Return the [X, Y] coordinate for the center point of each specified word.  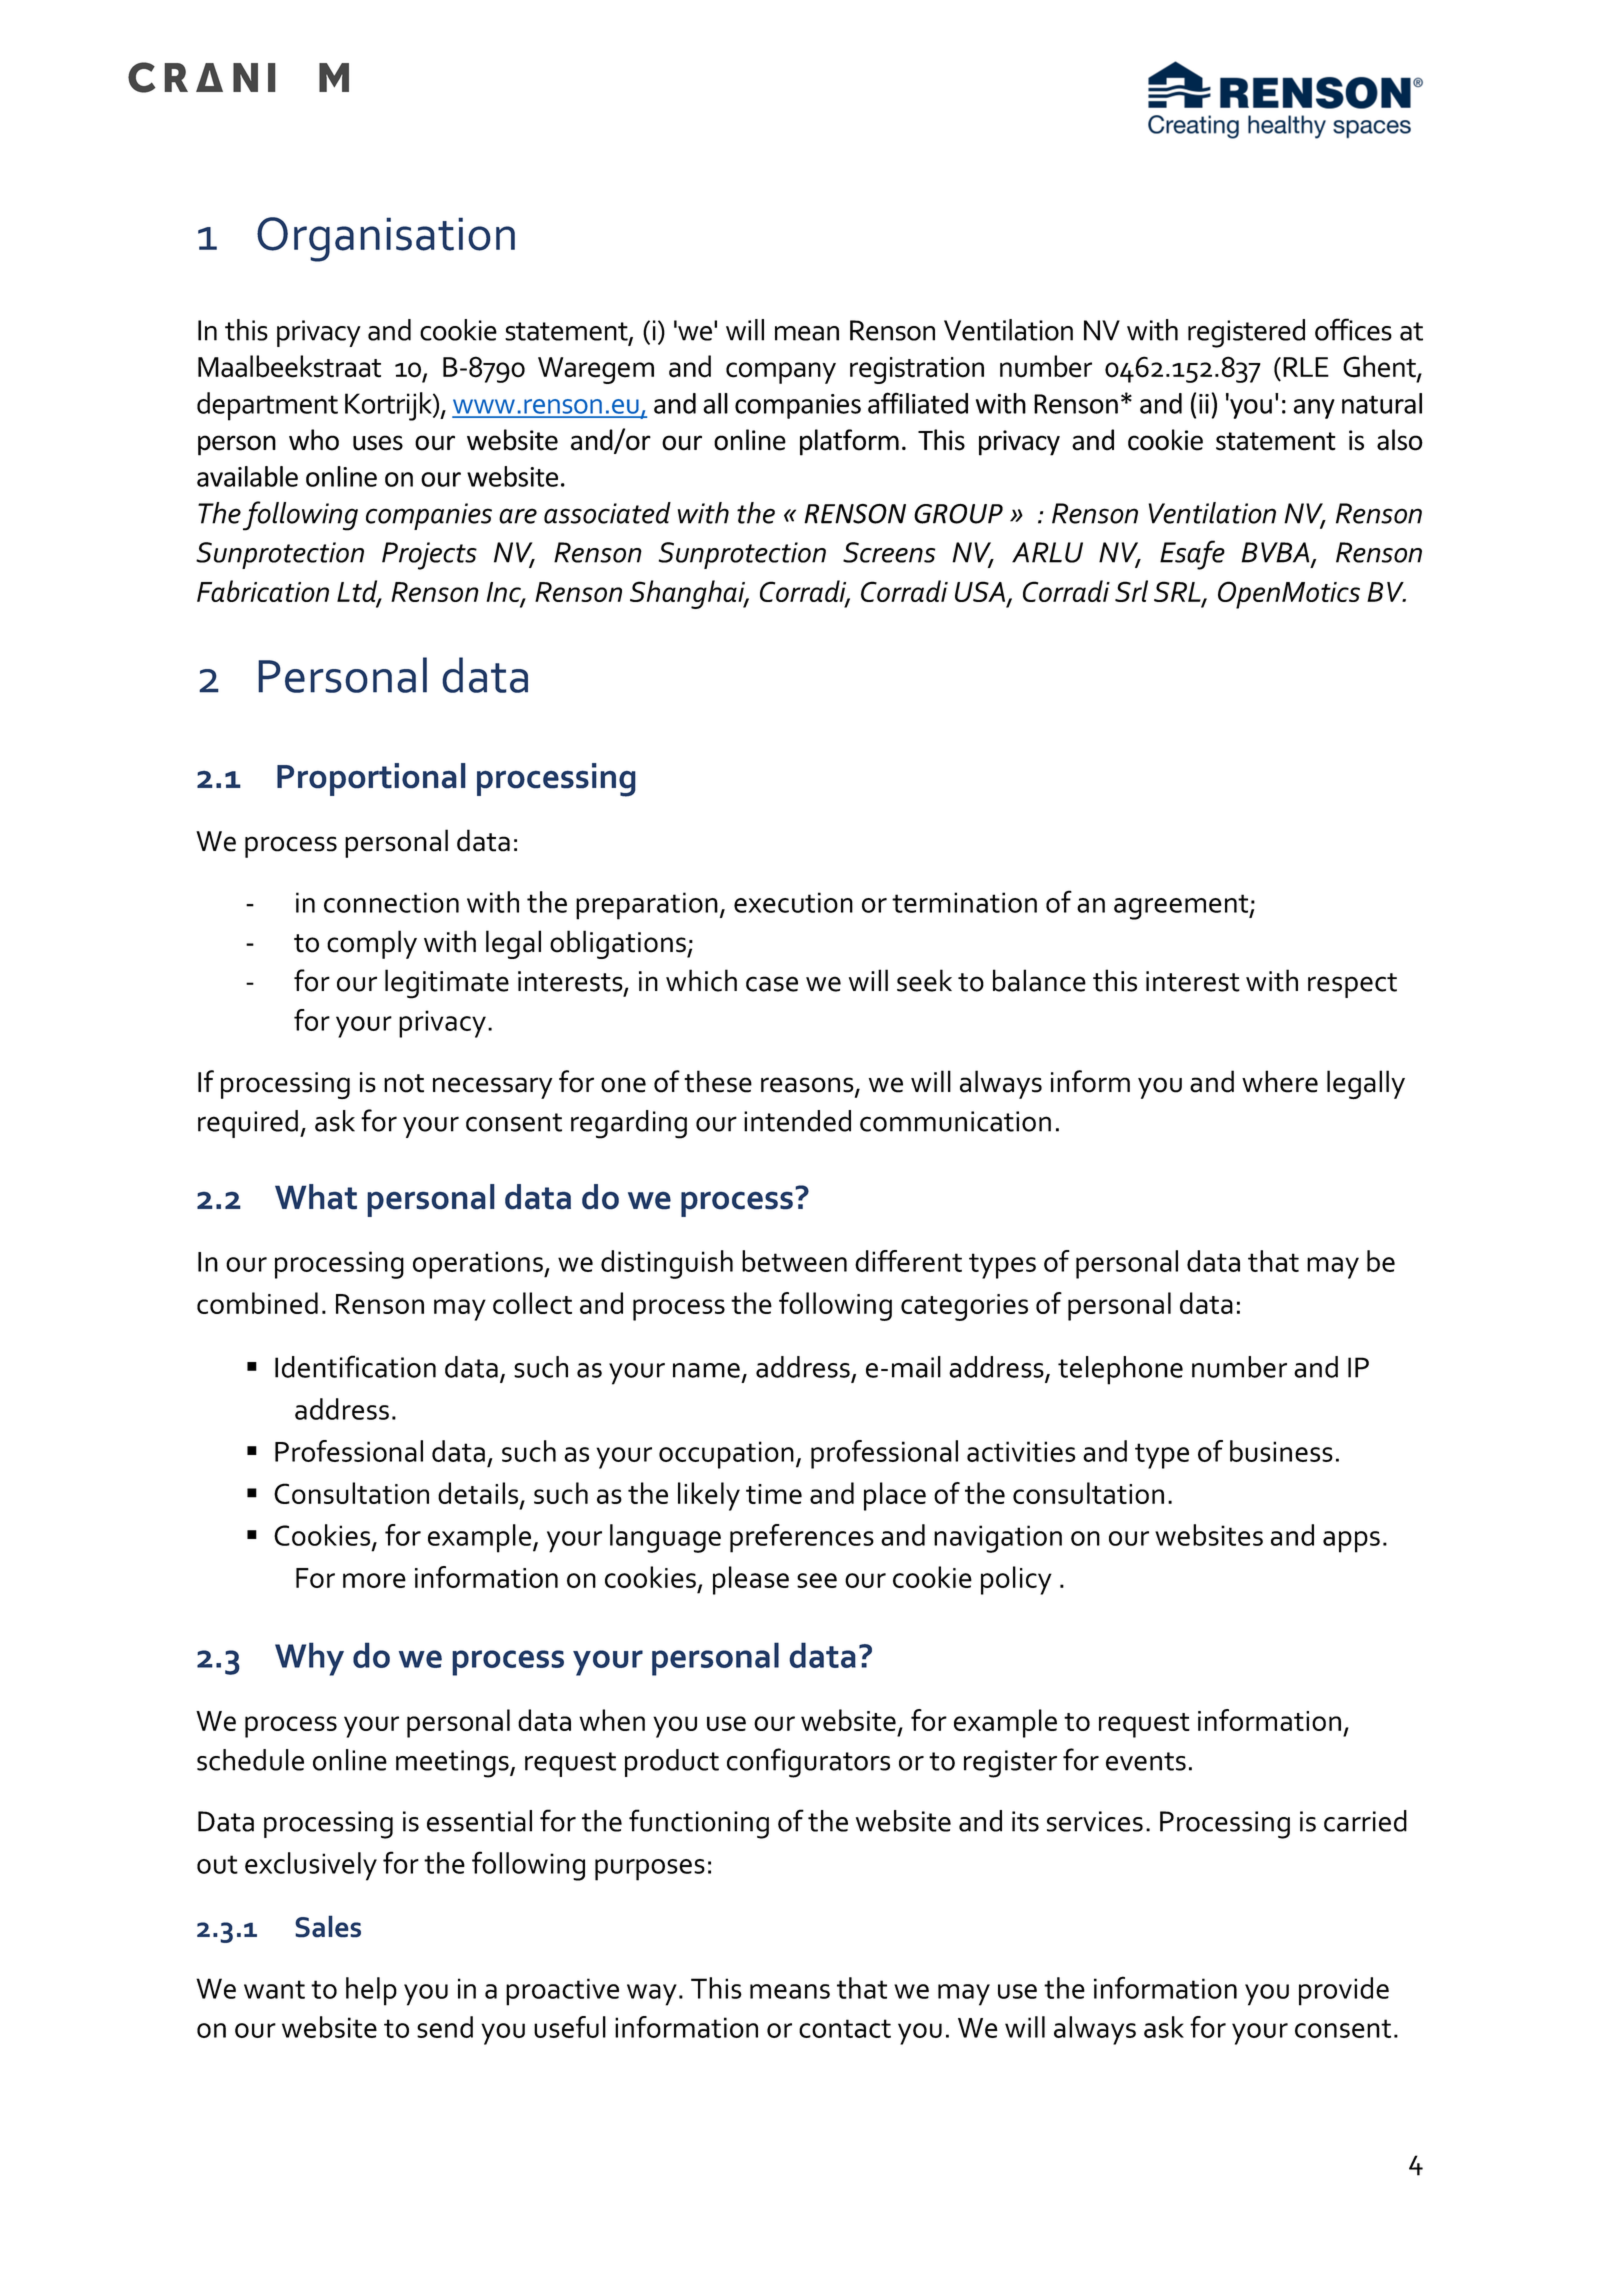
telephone [1120, 1370]
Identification [355, 1366]
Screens [889, 552]
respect [1352, 985]
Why [309, 1659]
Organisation [386, 239]
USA [981, 593]
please [751, 1580]
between [794, 1261]
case [772, 984]
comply [372, 944]
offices [1353, 329]
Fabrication [263, 591]
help [371, 1991]
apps [1351, 1542]
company [781, 373]
